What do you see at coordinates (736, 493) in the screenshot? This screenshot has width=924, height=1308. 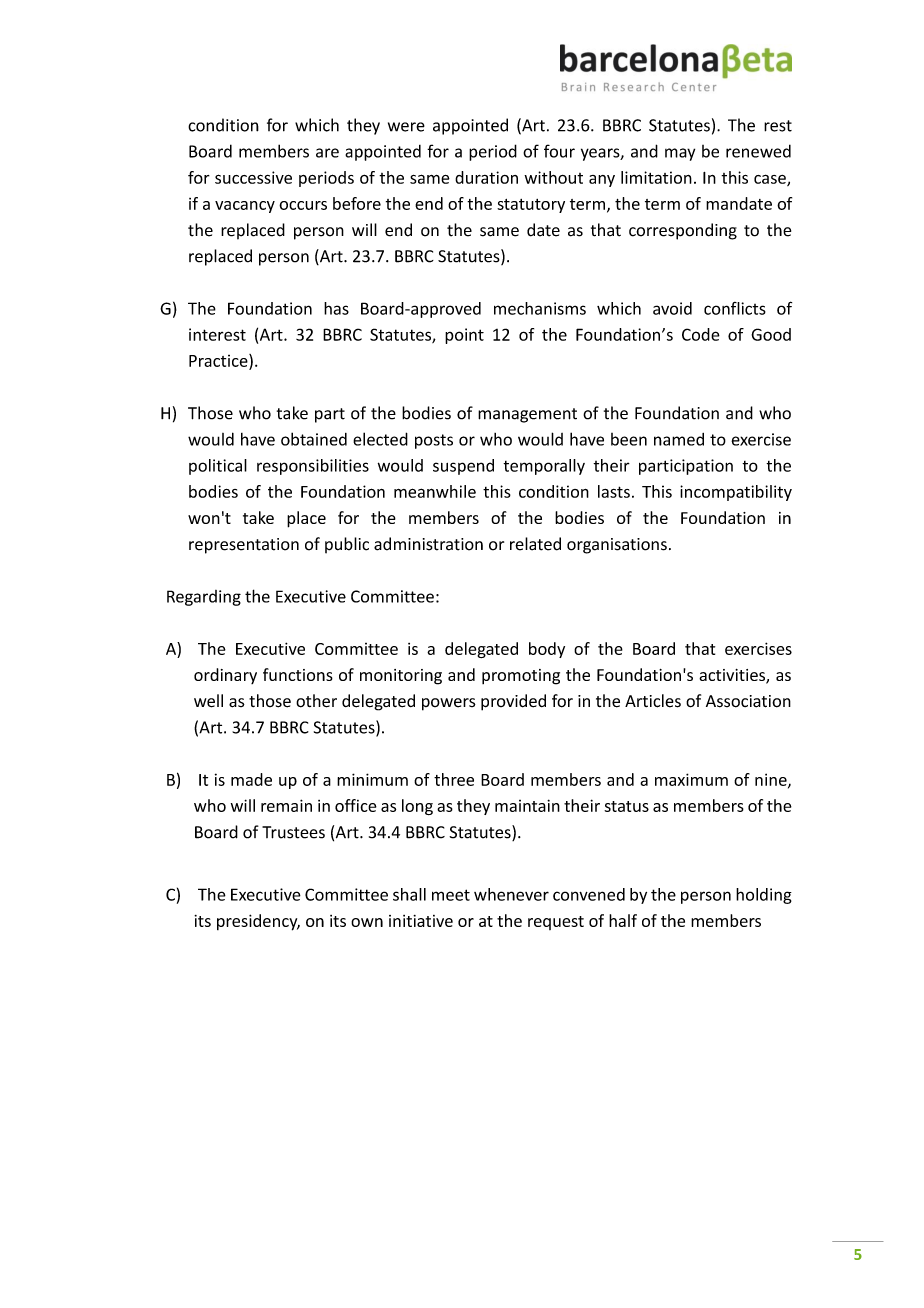 I see `incompatibility` at bounding box center [736, 493].
